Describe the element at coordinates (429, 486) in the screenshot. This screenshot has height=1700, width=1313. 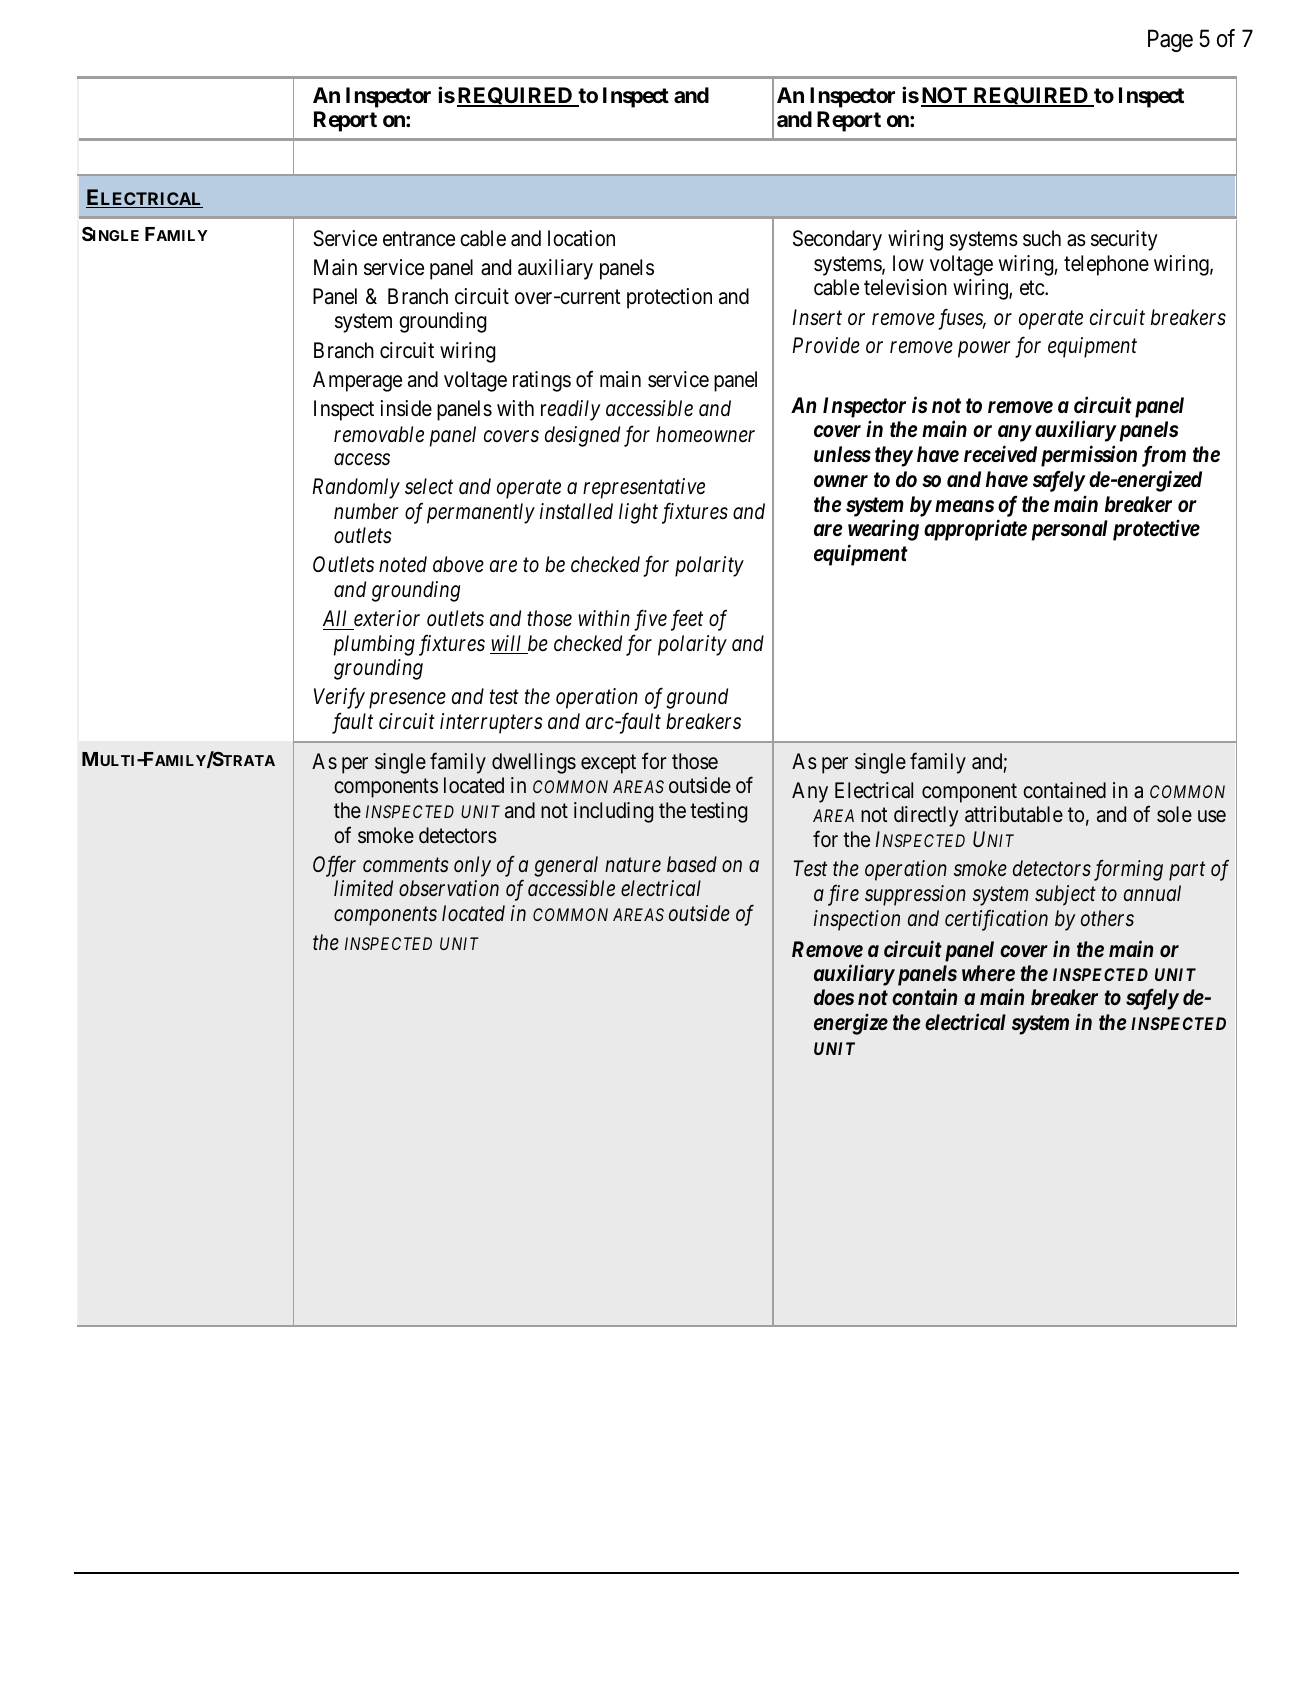
I see `select` at that location.
